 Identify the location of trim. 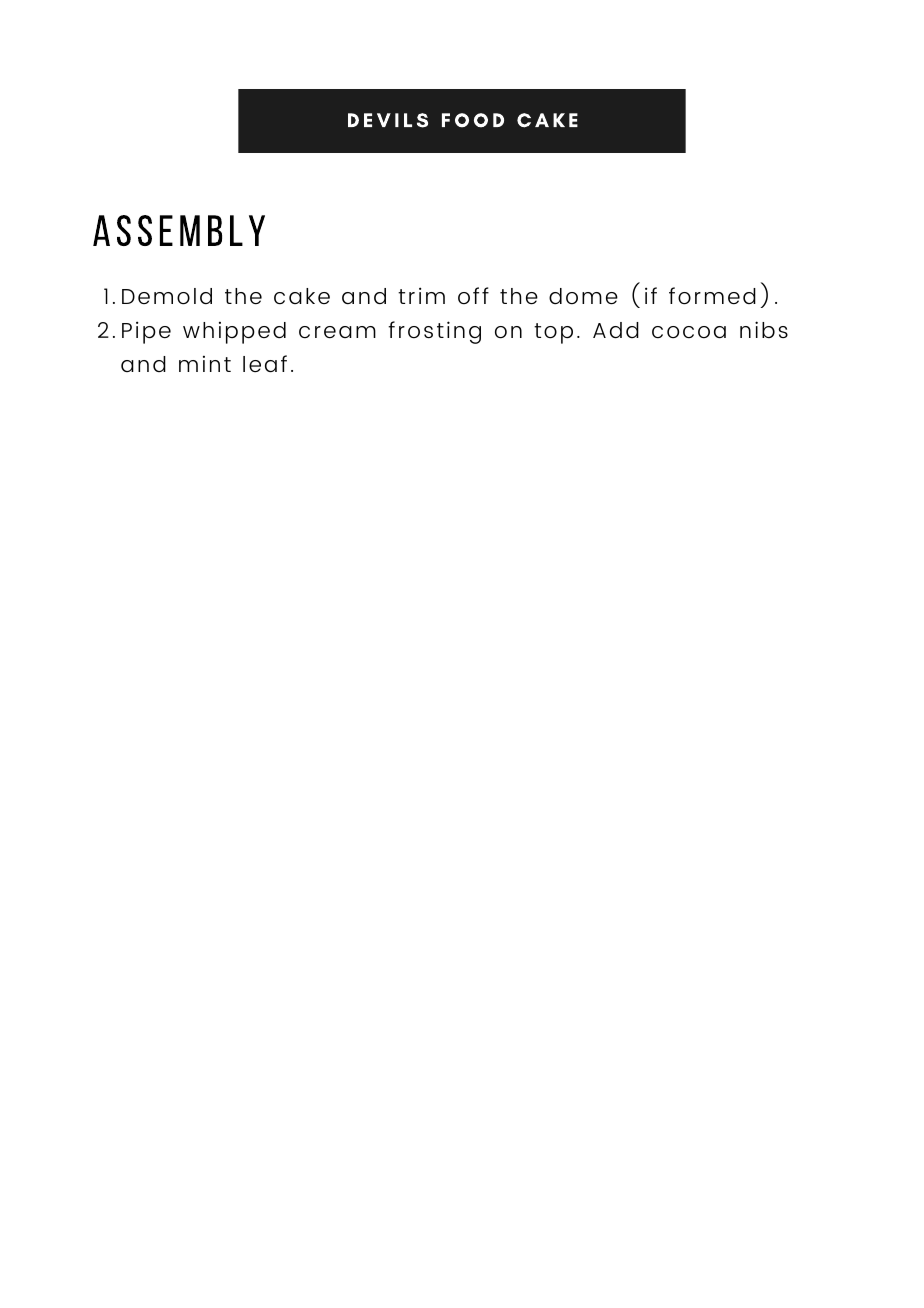
(421, 295).
